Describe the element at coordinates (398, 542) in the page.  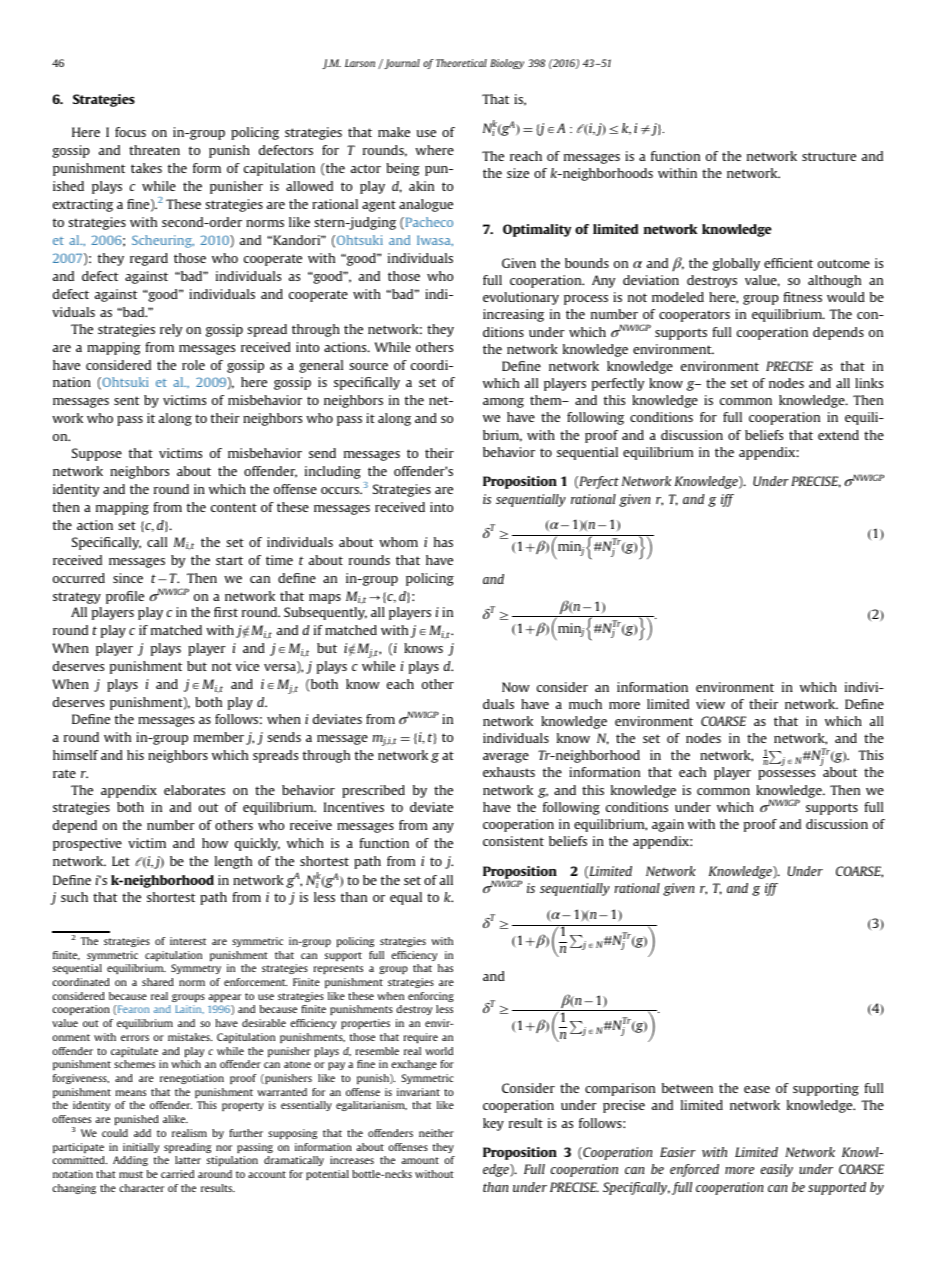
I see `whom` at that location.
